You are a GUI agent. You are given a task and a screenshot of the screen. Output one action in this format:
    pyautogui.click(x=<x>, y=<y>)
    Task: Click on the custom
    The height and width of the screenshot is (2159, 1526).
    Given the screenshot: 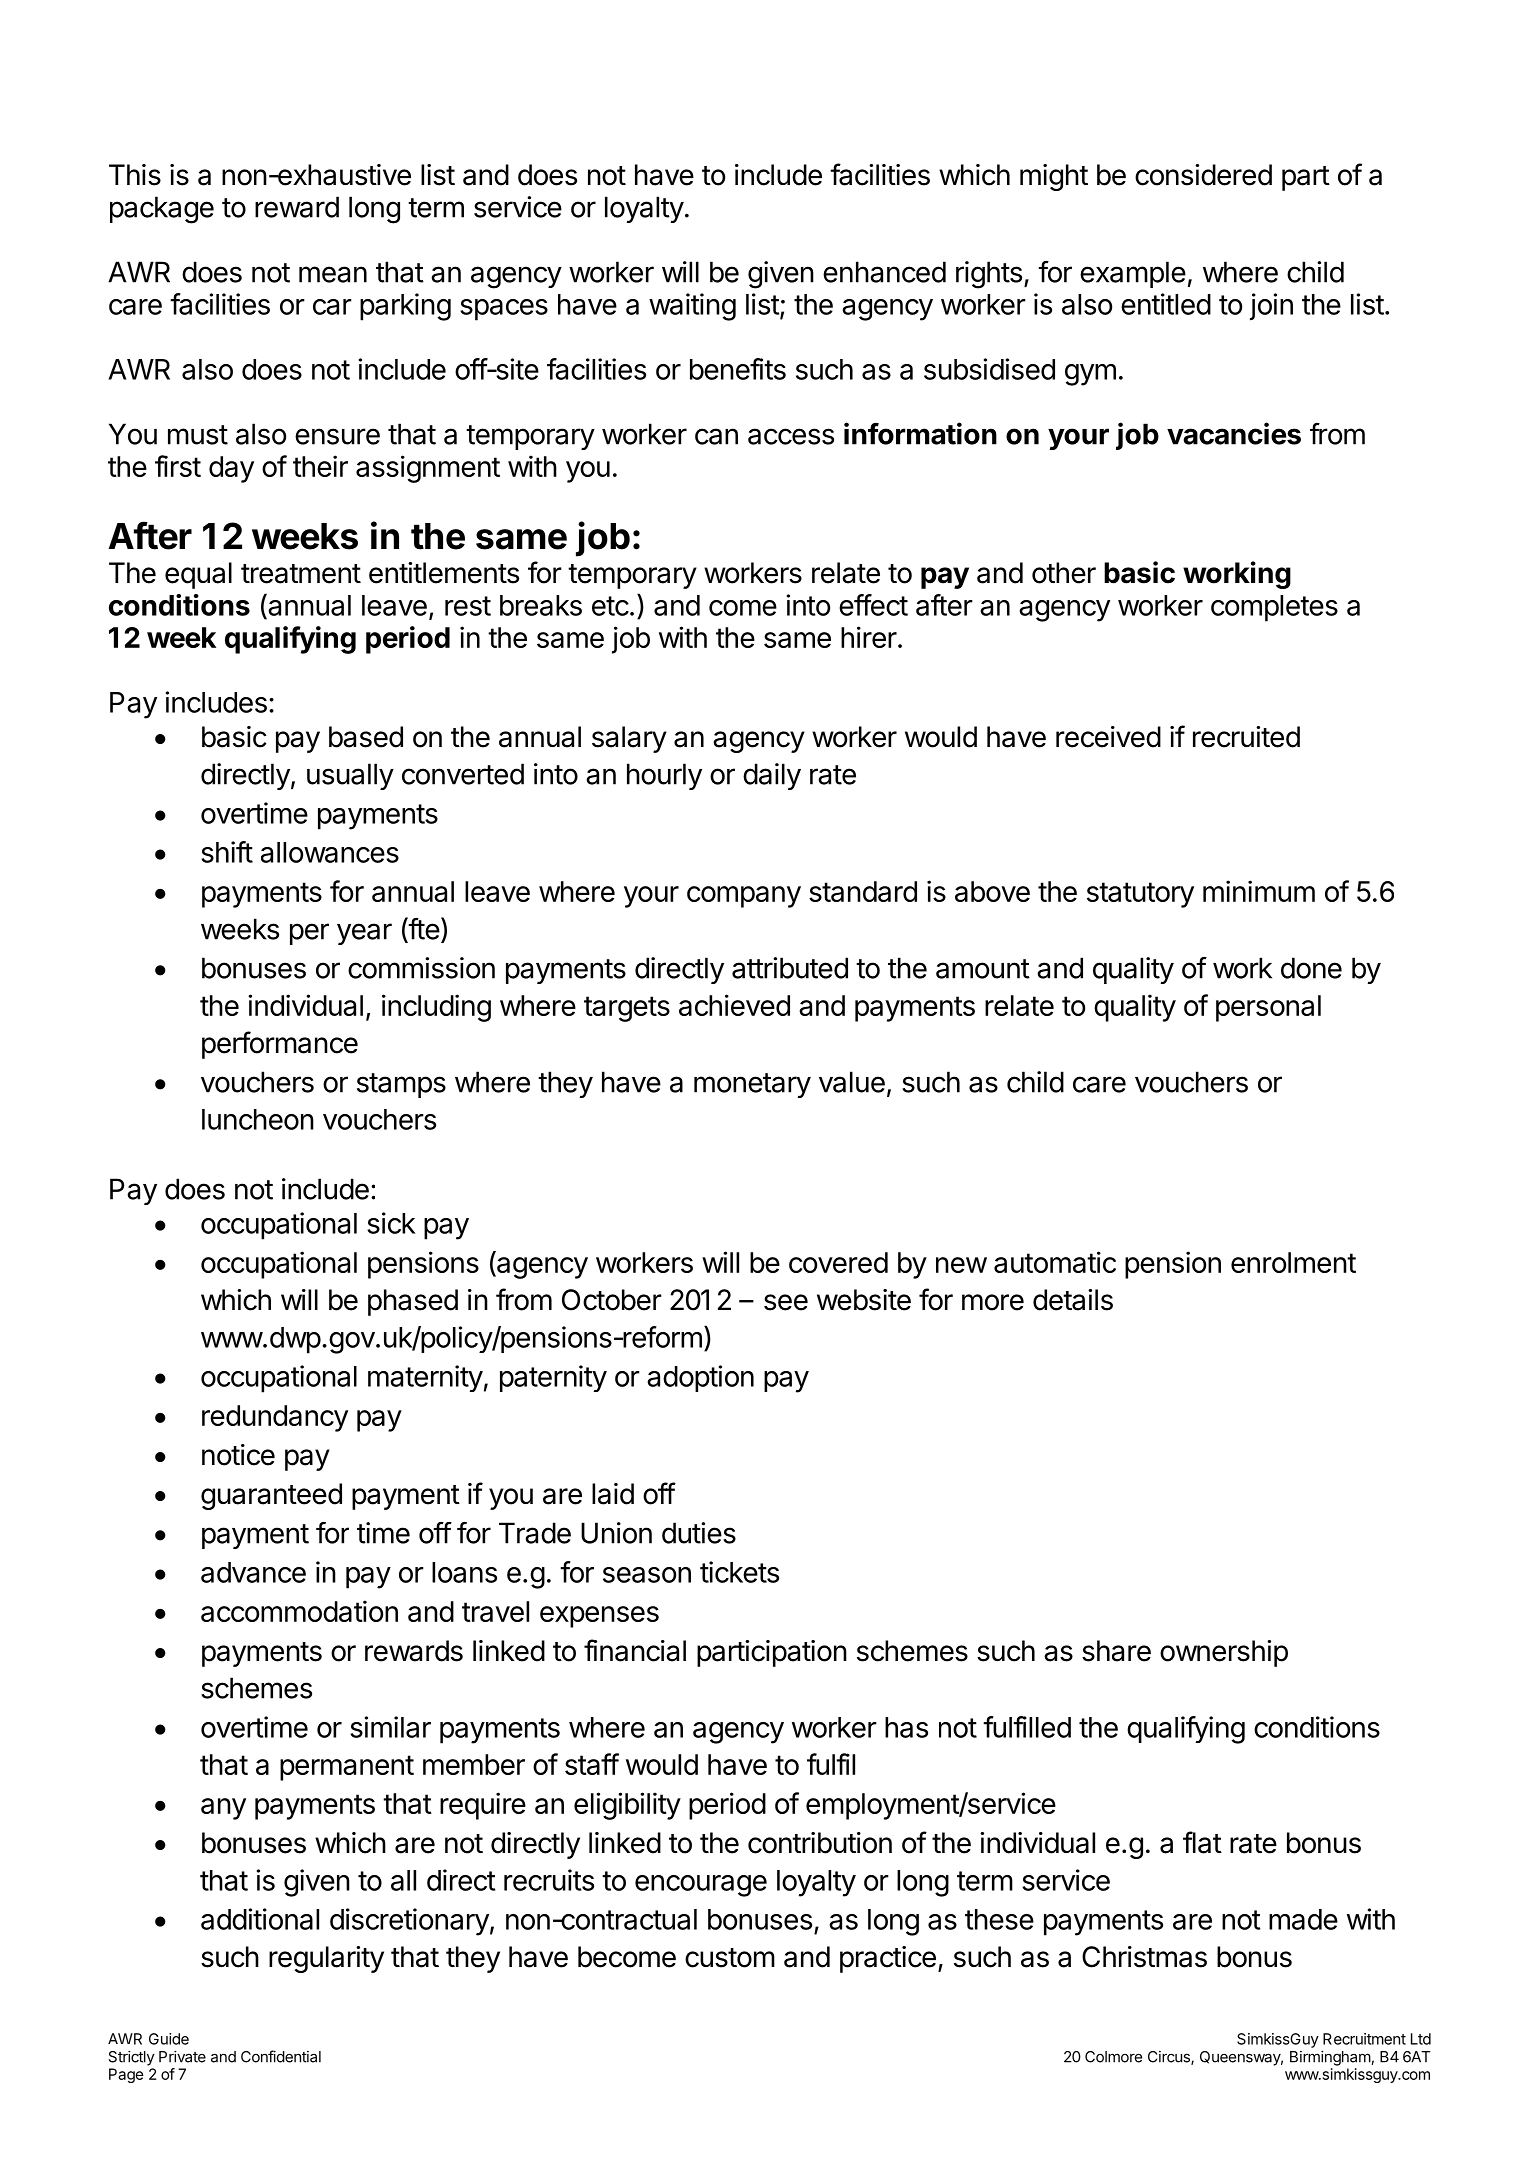 What is the action you would take?
    pyautogui.click(x=730, y=1958)
